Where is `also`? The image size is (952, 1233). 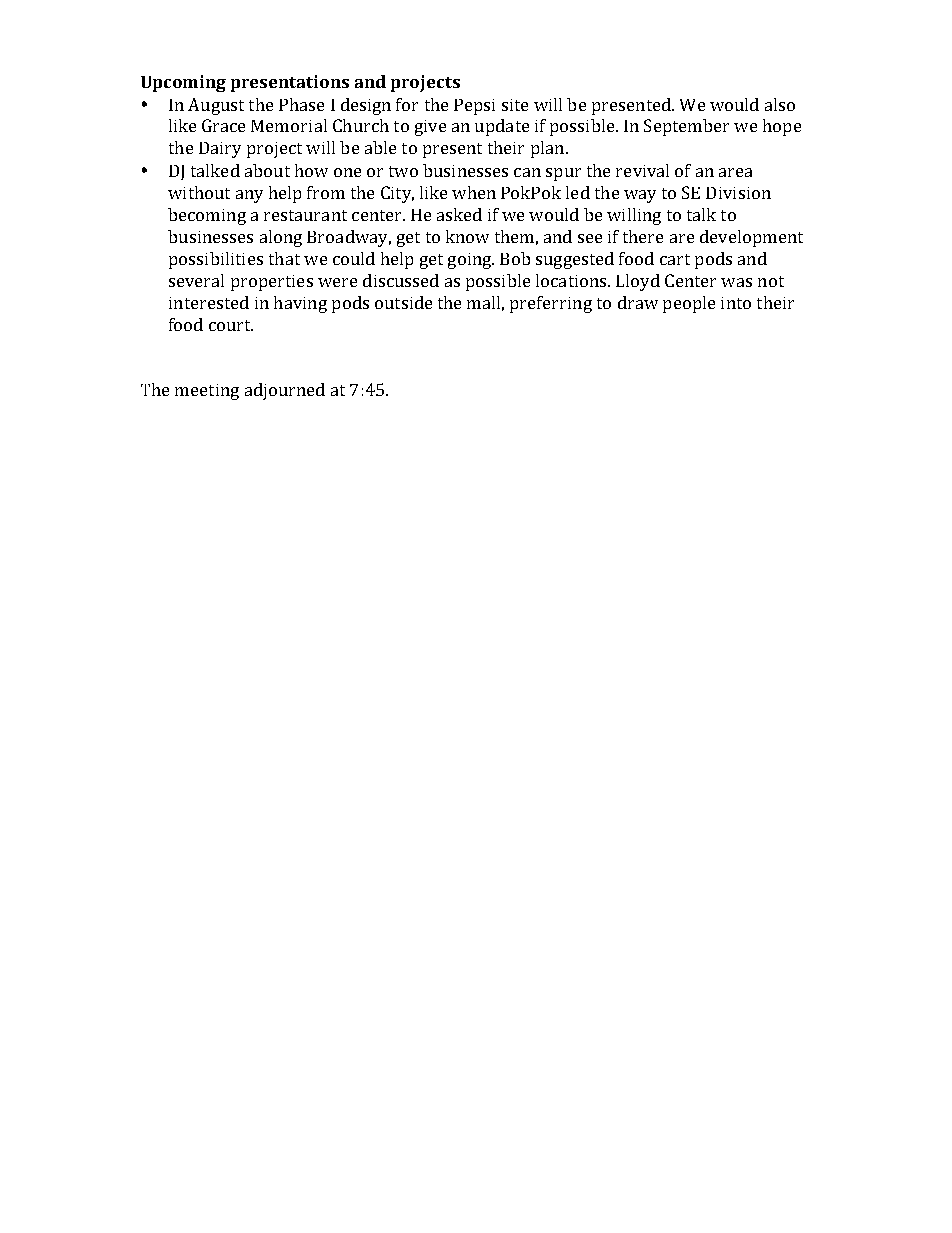 also is located at coordinates (780, 104).
